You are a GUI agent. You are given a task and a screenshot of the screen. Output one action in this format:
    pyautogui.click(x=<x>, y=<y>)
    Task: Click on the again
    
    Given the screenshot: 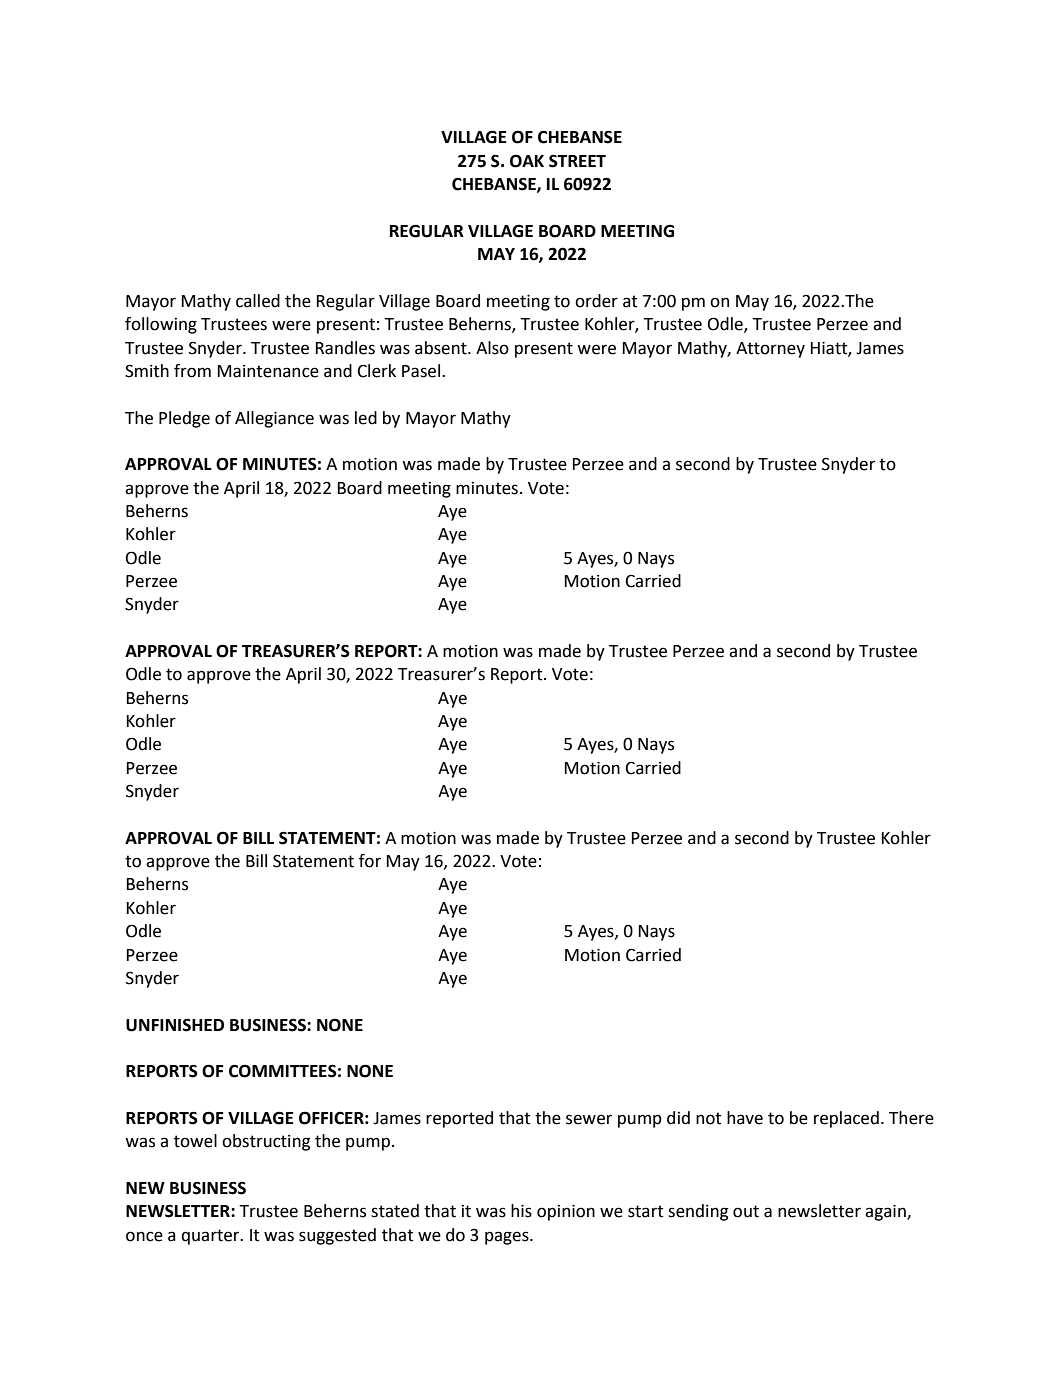 What is the action you would take?
    pyautogui.click(x=886, y=1212)
